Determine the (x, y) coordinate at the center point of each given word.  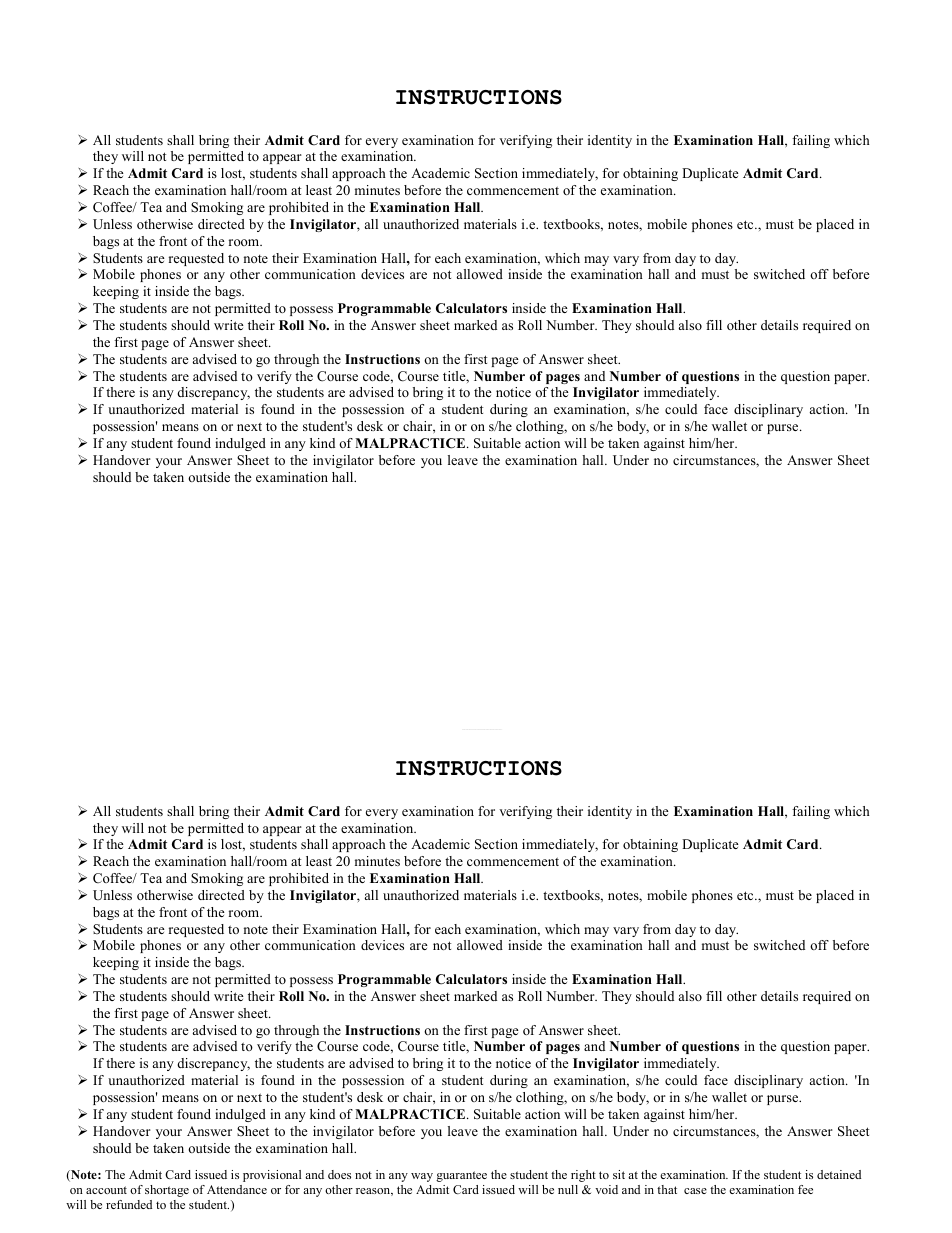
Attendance (237, 1189)
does (339, 1174)
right (583, 1176)
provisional (272, 1176)
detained (839, 1174)
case (695, 1191)
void (606, 1189)
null (568, 1189)
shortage (167, 1191)
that (667, 1189)
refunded (129, 1204)
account (106, 1190)
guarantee (461, 1176)
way (422, 1177)
